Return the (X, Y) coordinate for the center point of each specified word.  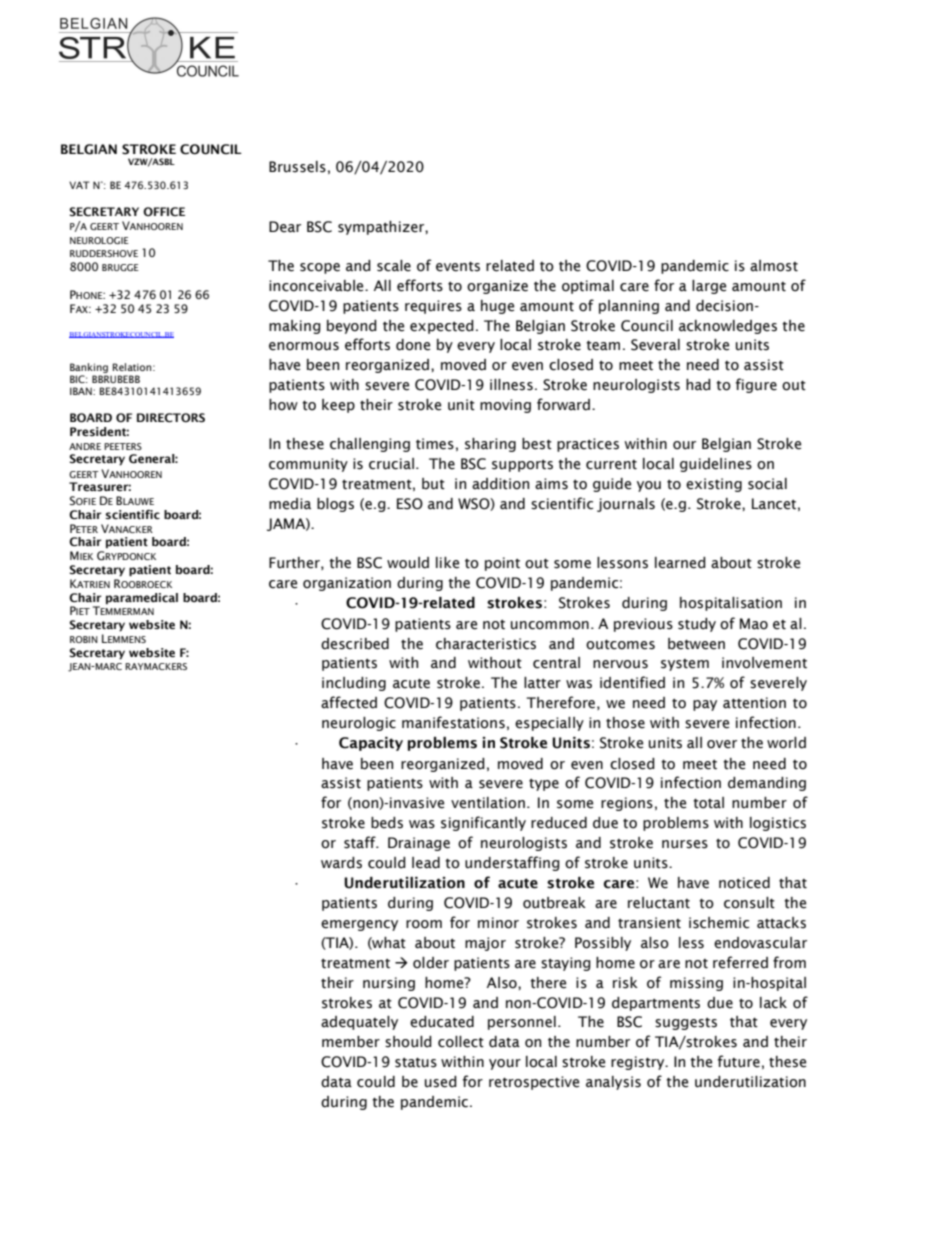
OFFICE (164, 211)
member (351, 1042)
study (697, 625)
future (739, 1061)
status (416, 1063)
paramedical (142, 599)
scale (394, 266)
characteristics (486, 644)
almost (774, 266)
